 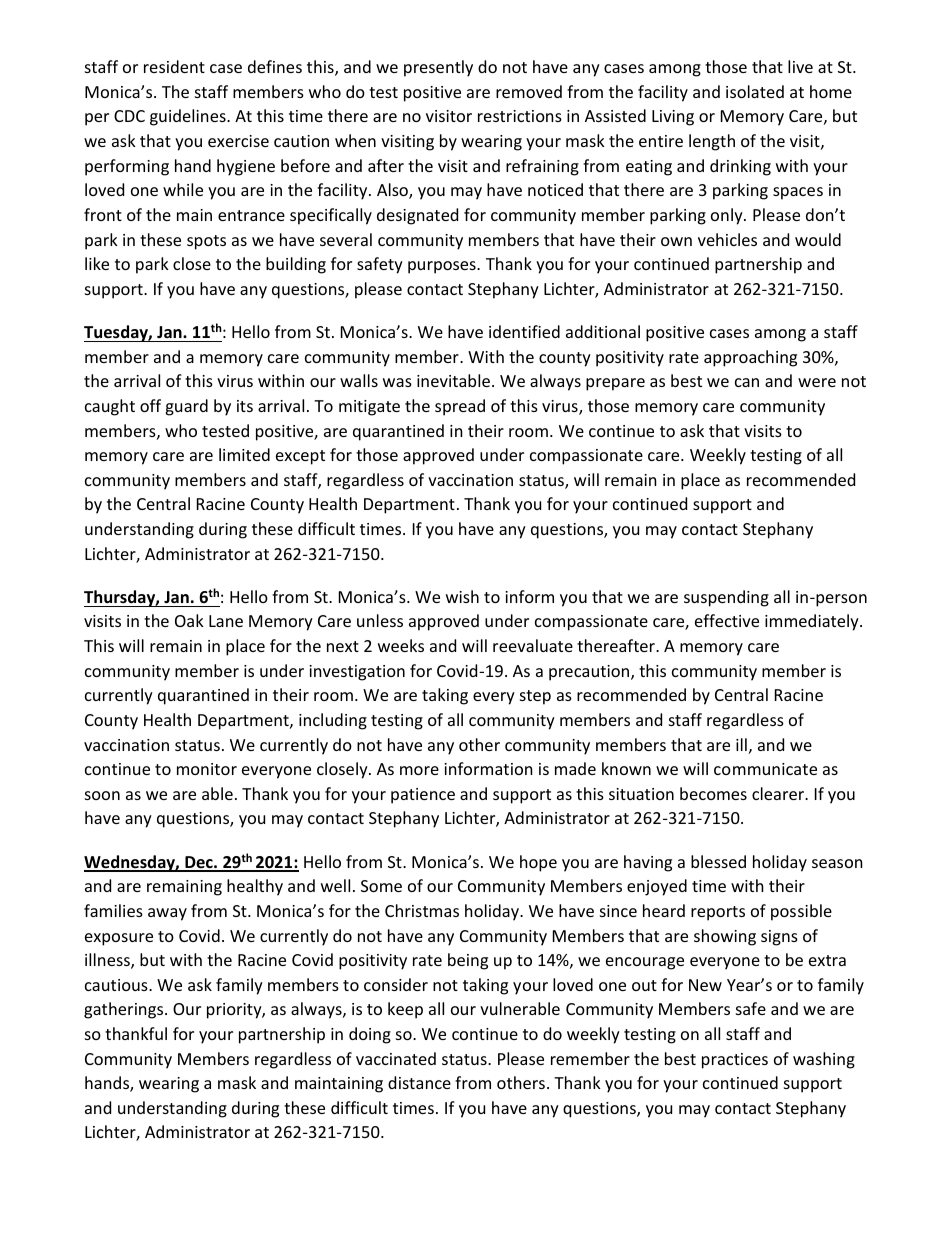 What do you see at coordinates (460, 407) in the screenshot?
I see `spread` at bounding box center [460, 407].
